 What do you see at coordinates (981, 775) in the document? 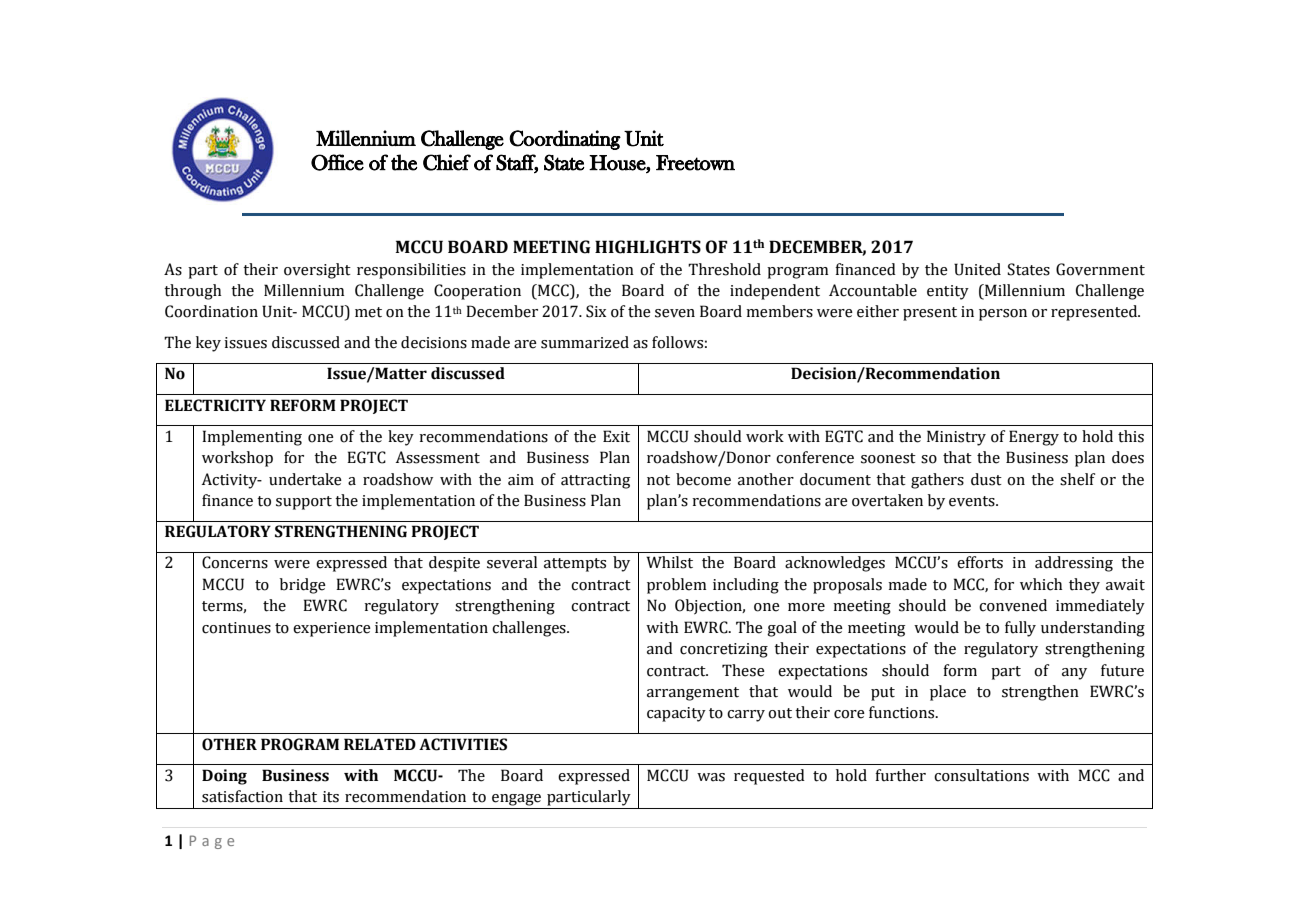
I see `consultations` at bounding box center [981, 775].
